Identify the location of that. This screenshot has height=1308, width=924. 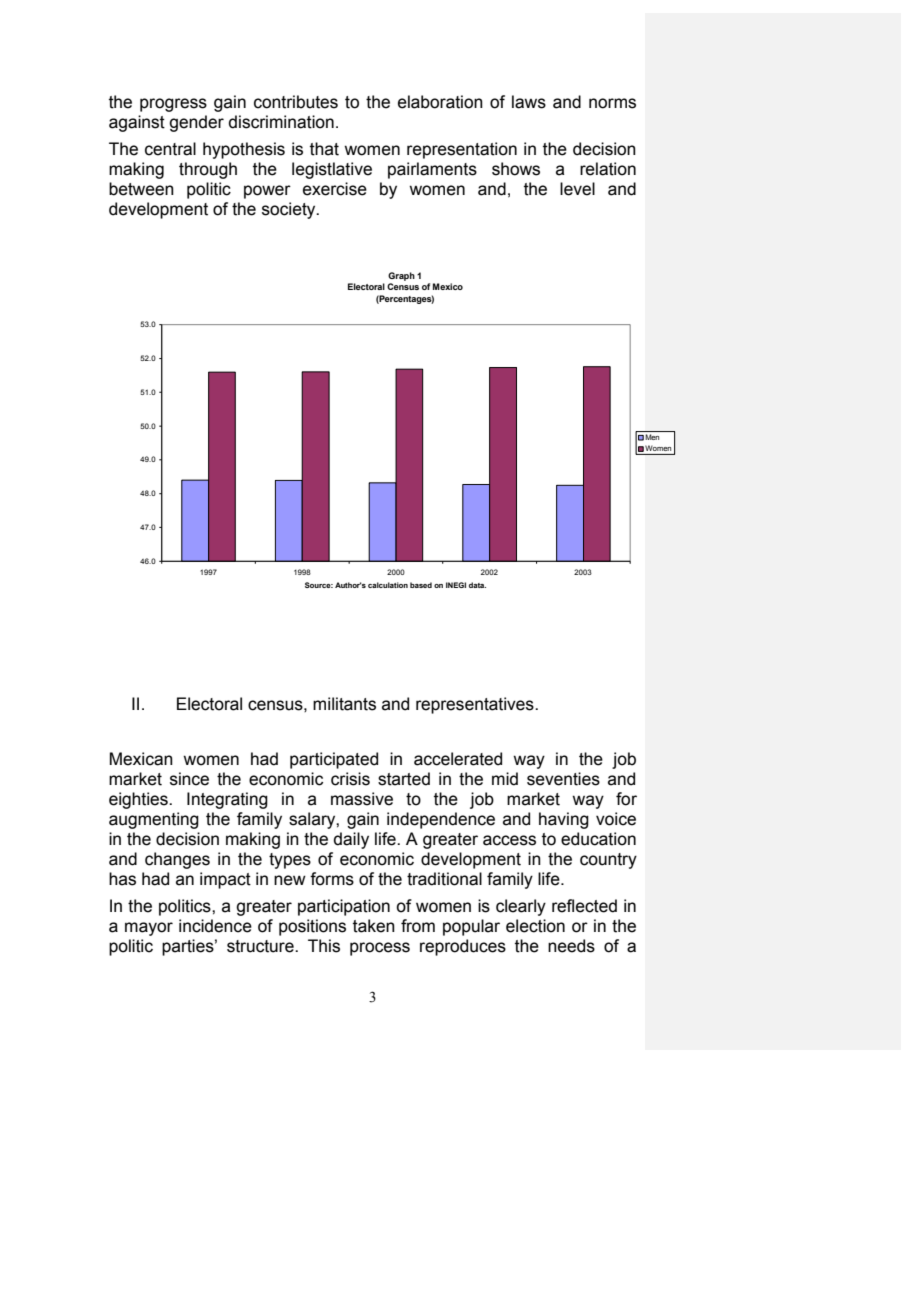
(324, 149).
